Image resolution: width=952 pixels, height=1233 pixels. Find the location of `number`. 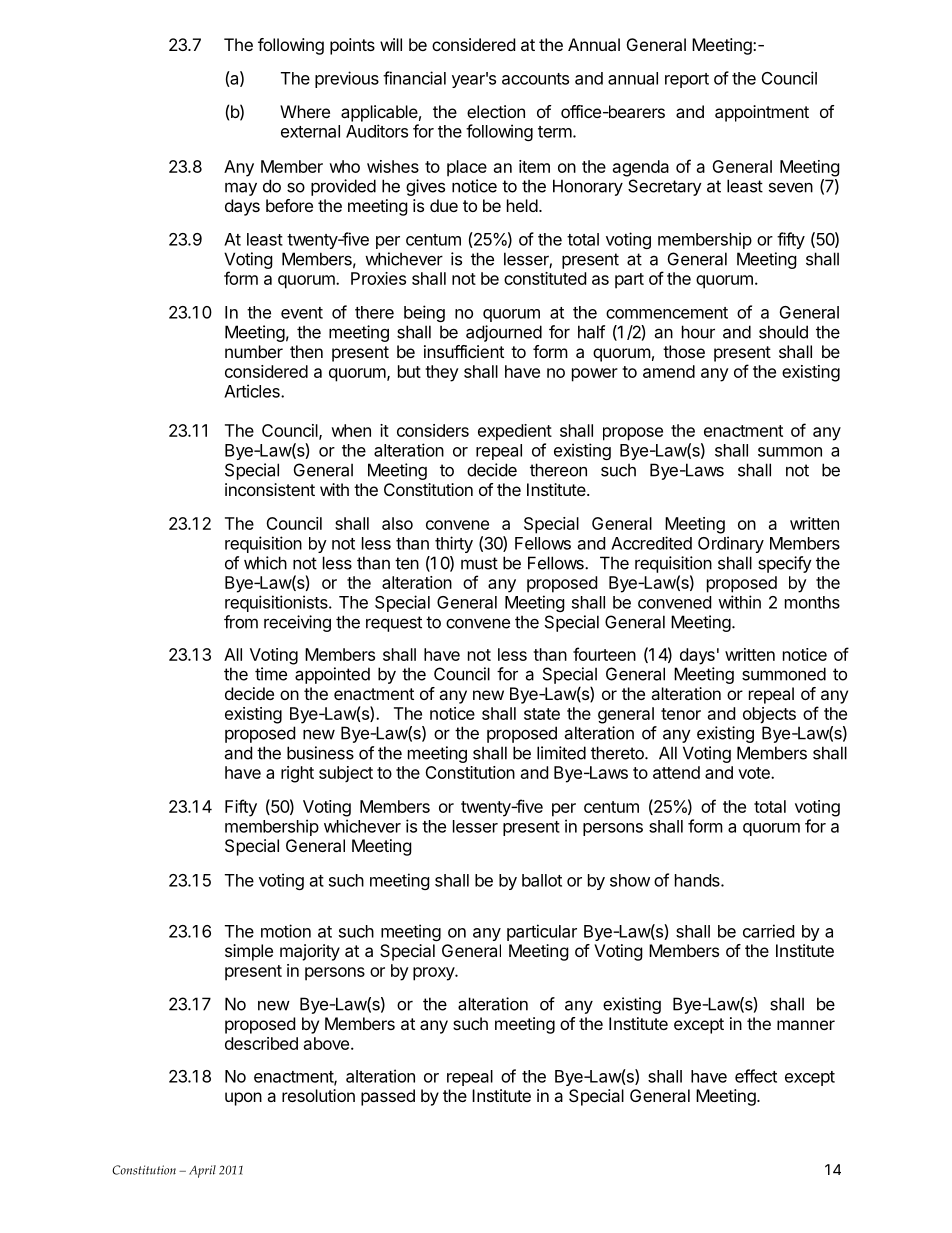

number is located at coordinates (254, 351).
